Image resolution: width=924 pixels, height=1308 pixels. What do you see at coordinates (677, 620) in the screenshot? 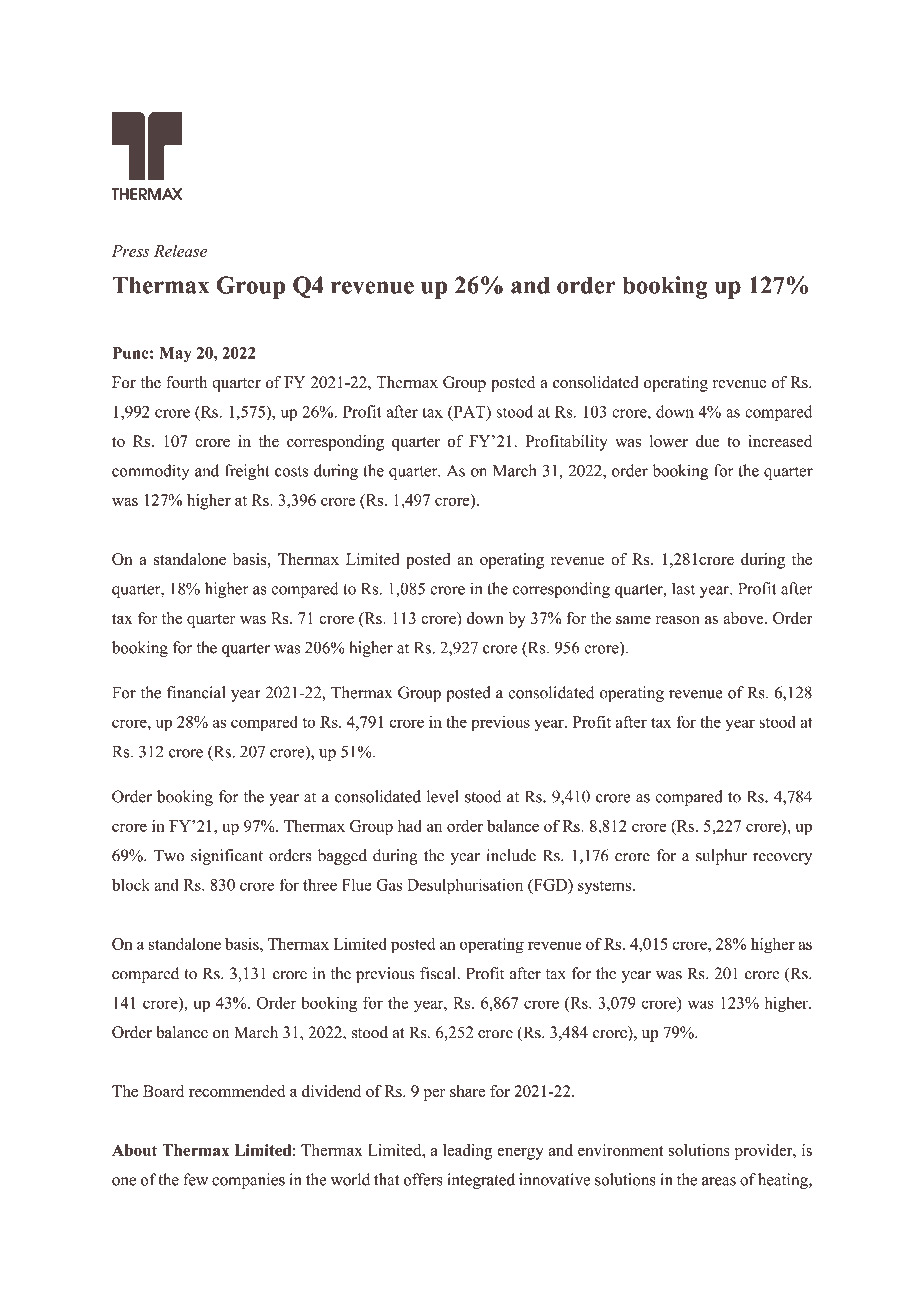
I see `reason` at bounding box center [677, 620].
